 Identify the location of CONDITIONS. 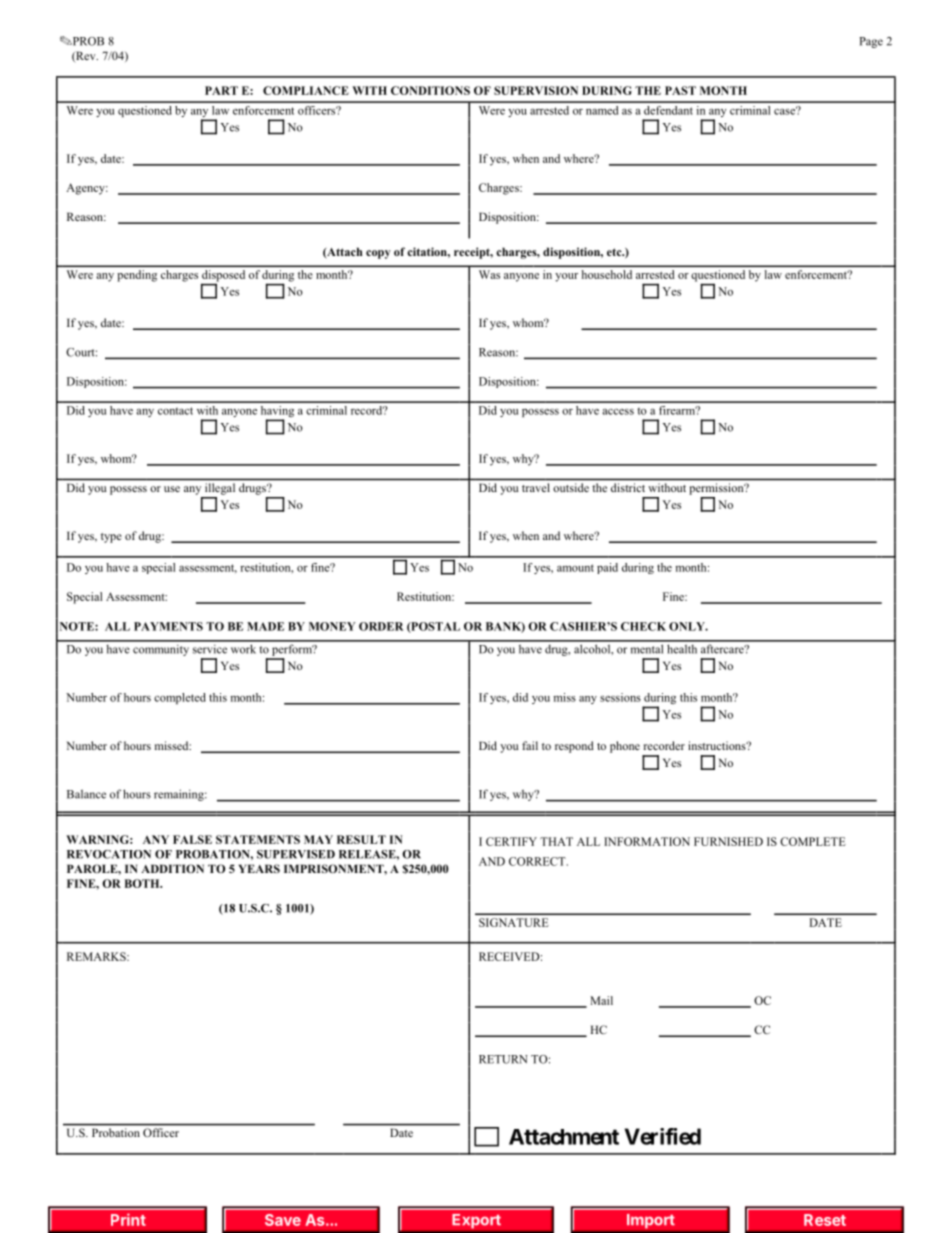
(430, 90).
